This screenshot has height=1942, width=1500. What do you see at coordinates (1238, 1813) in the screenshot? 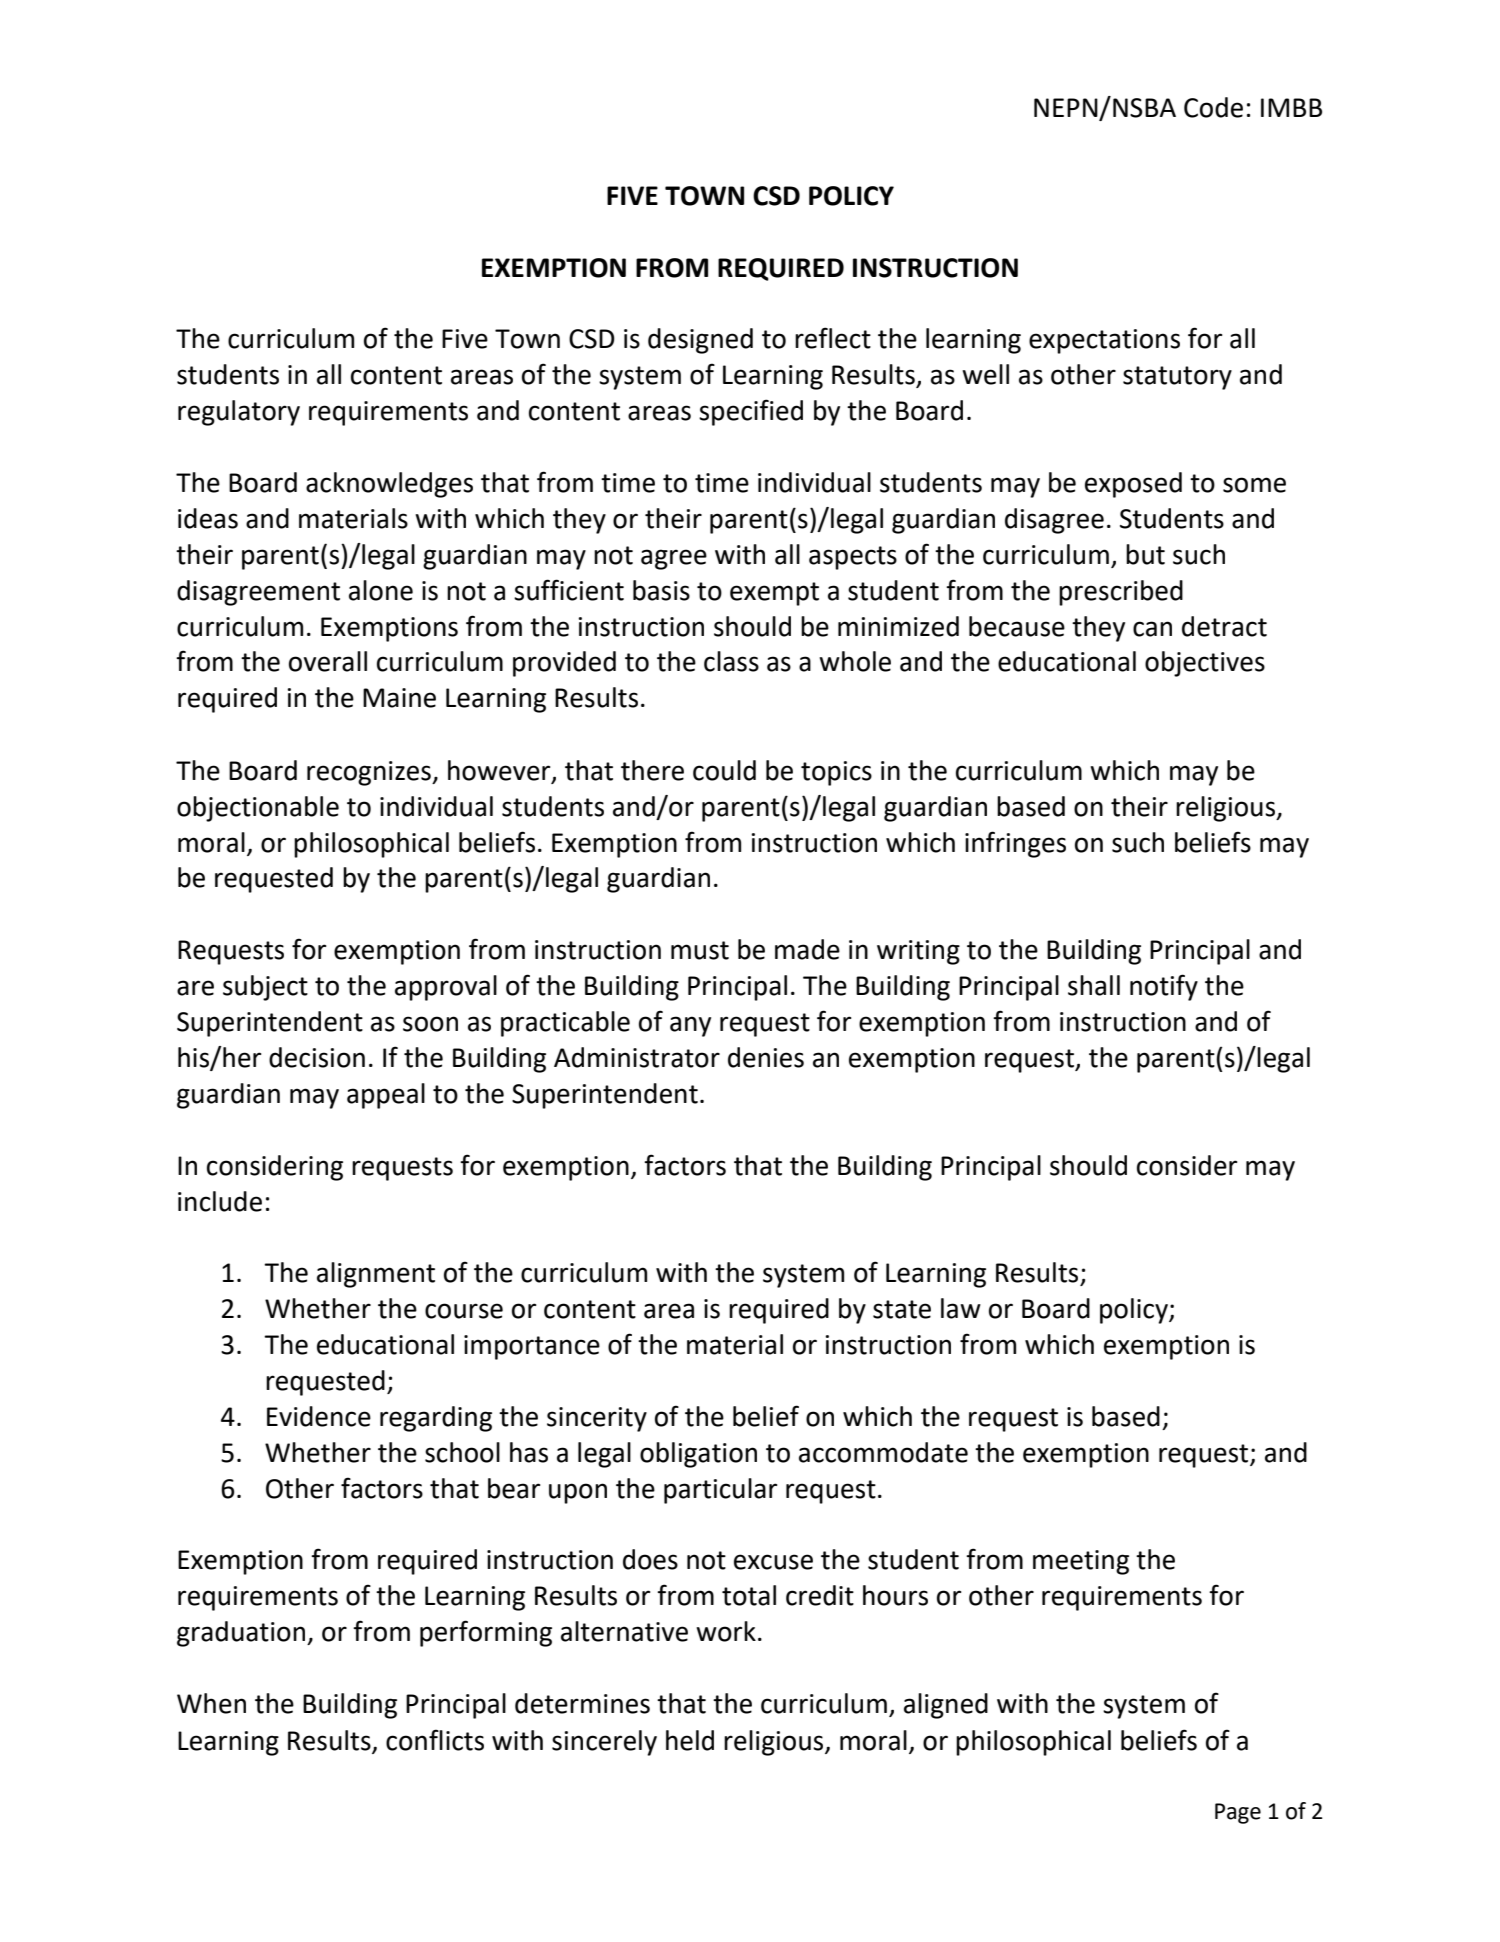
I see `Page` at bounding box center [1238, 1813].
